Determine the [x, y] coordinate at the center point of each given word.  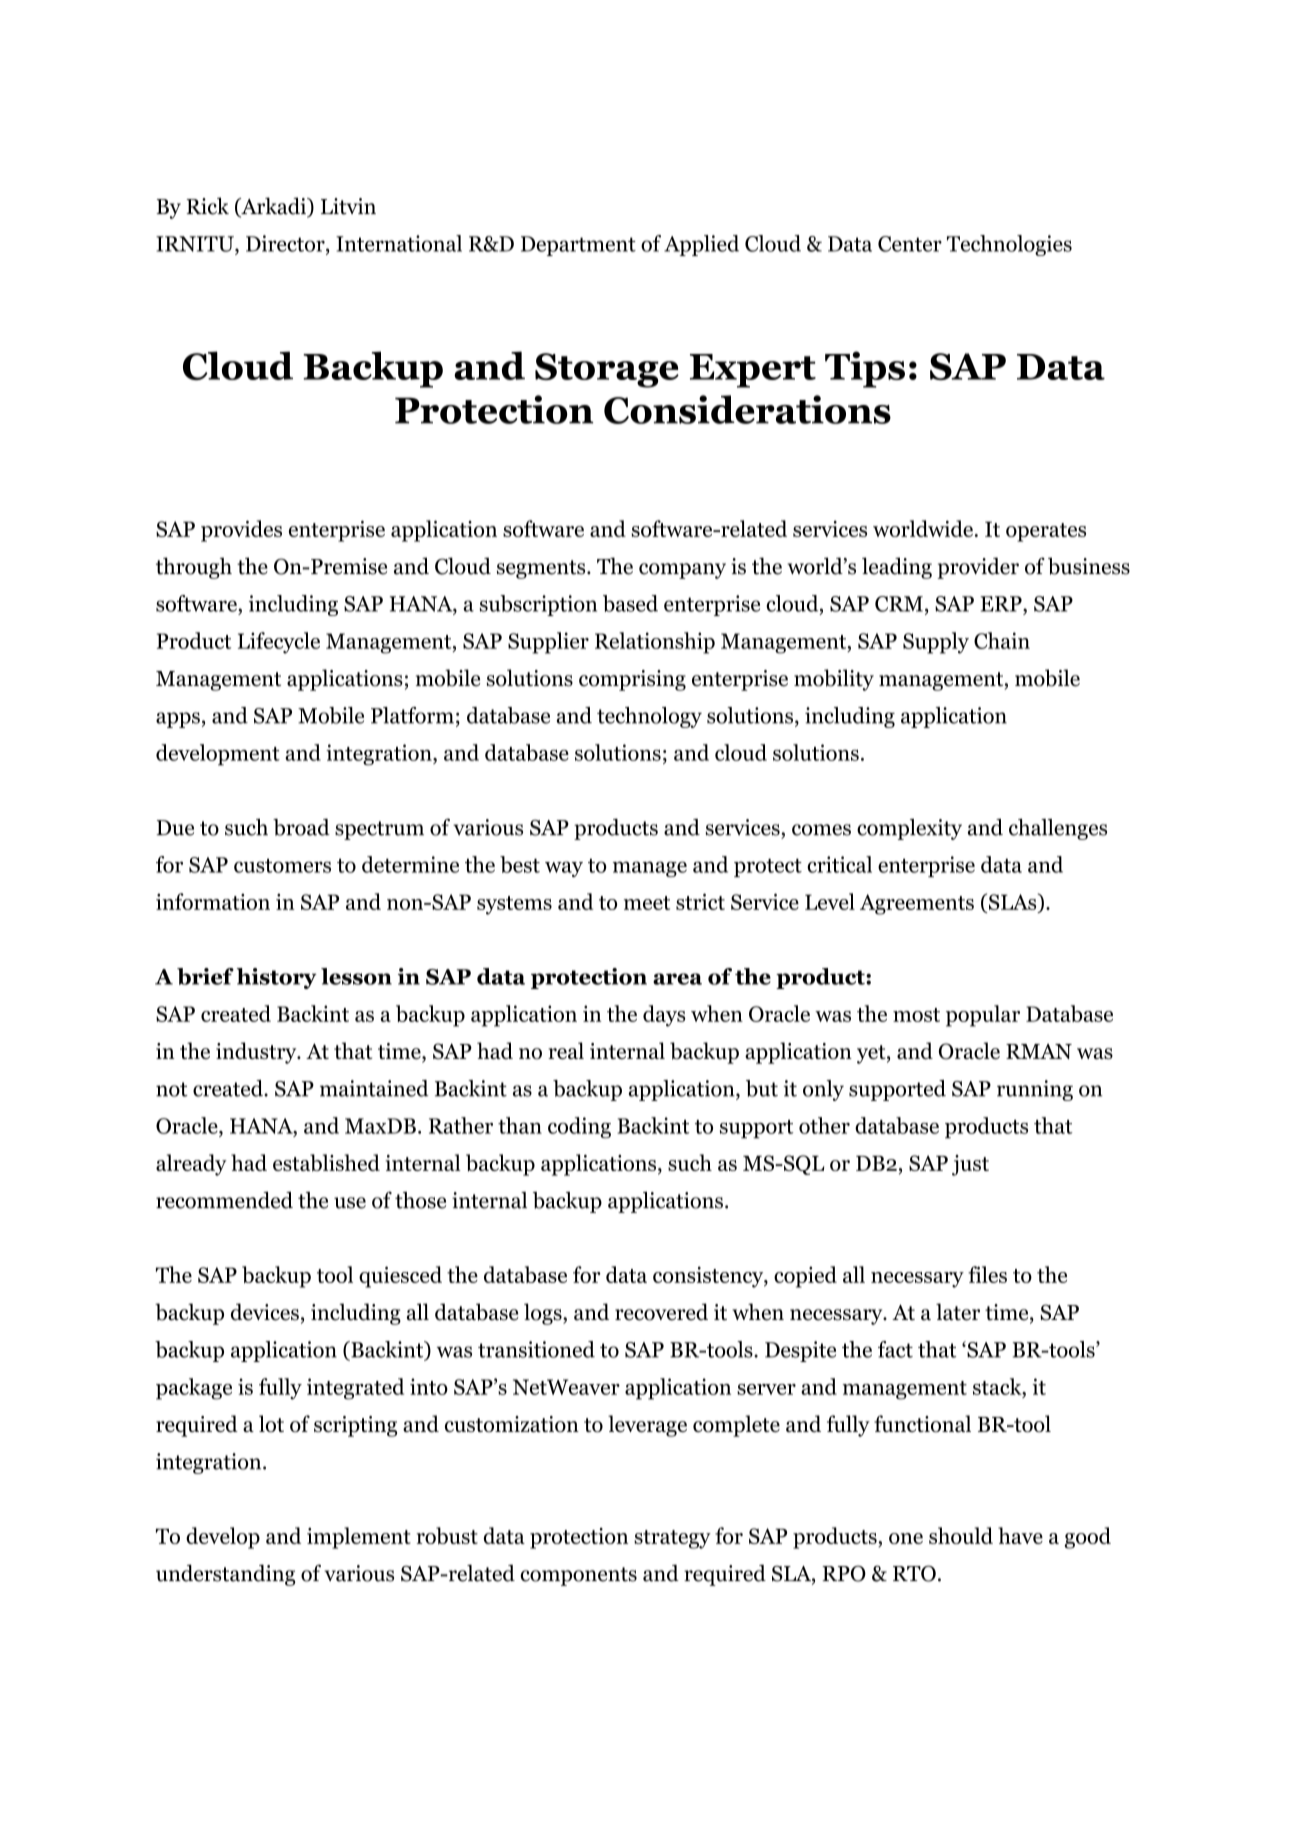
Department [578, 246]
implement [359, 1538]
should [961, 1535]
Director [286, 244]
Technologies [1009, 245]
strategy [672, 1539]
